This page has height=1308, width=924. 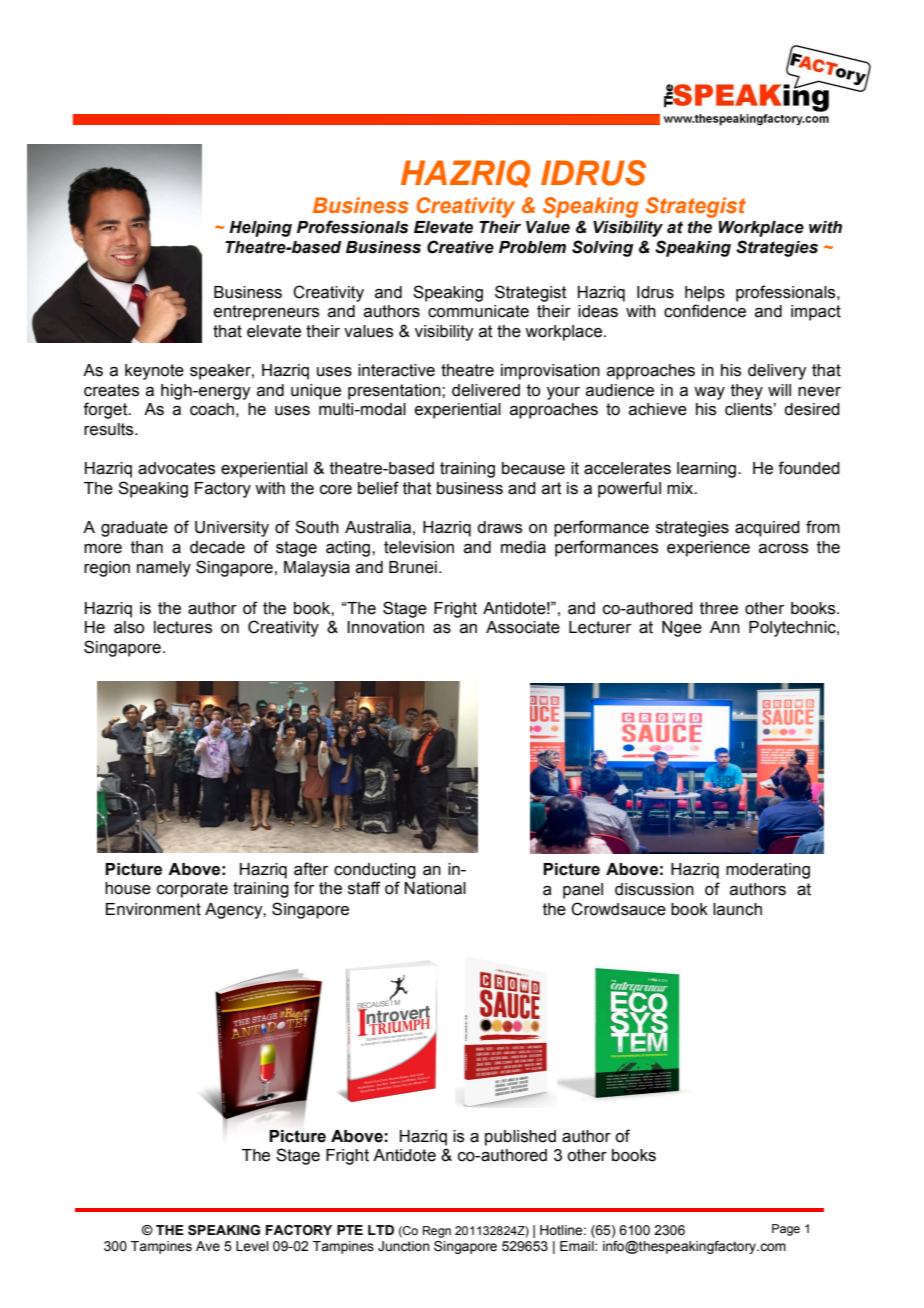 What do you see at coordinates (460, 247) in the page?
I see `Creative` at bounding box center [460, 247].
